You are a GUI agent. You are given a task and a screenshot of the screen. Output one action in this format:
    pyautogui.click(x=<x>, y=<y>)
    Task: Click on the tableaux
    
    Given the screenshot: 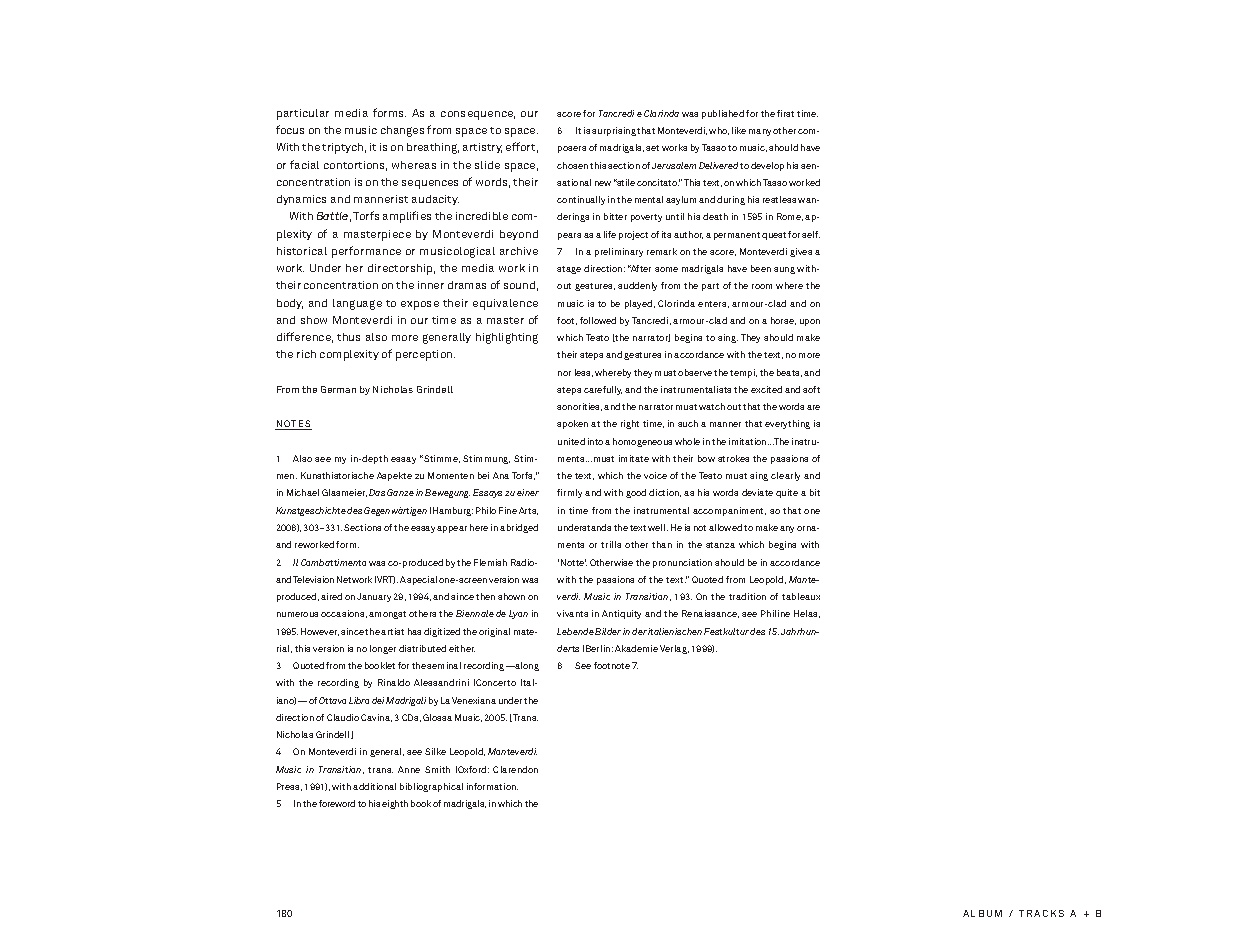 What is the action you would take?
    pyautogui.click(x=801, y=596)
